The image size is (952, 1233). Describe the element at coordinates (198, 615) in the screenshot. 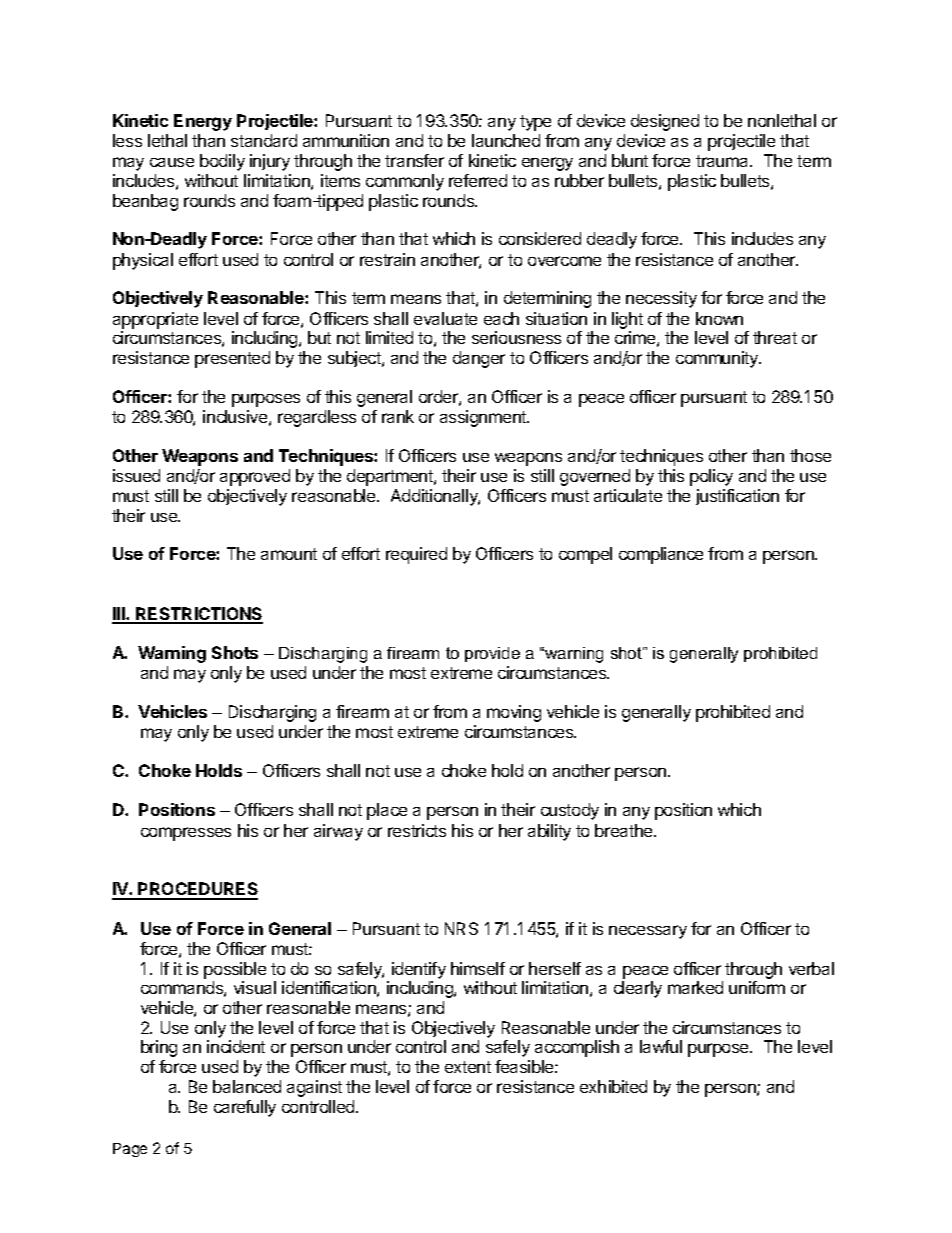

I see `RESTRICTIONS` at that location.
